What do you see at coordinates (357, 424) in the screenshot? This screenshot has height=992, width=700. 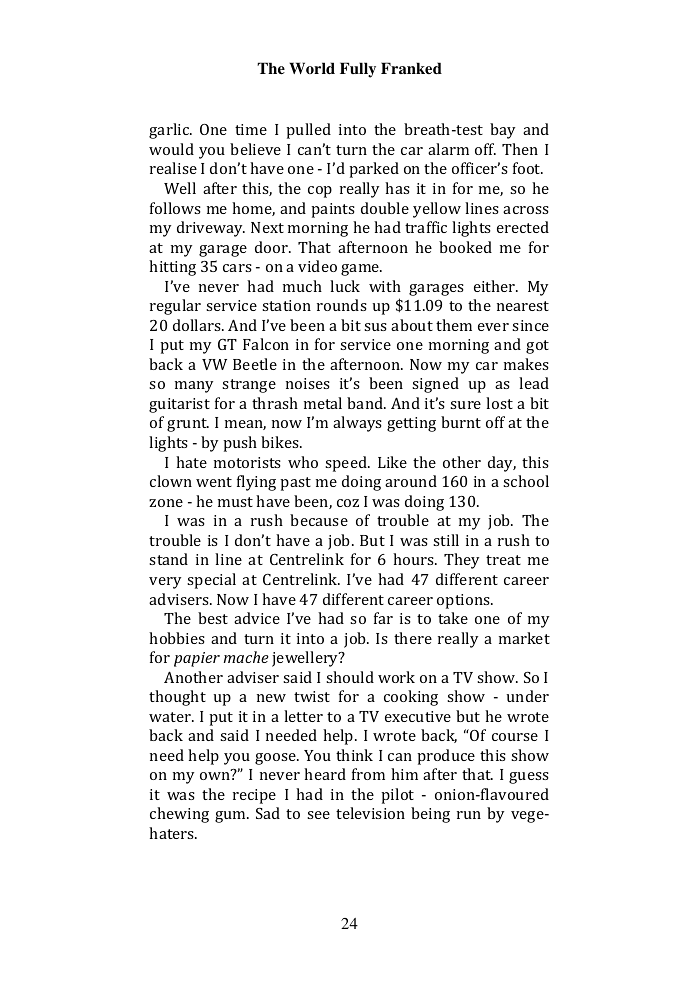 I see `always` at bounding box center [357, 424].
